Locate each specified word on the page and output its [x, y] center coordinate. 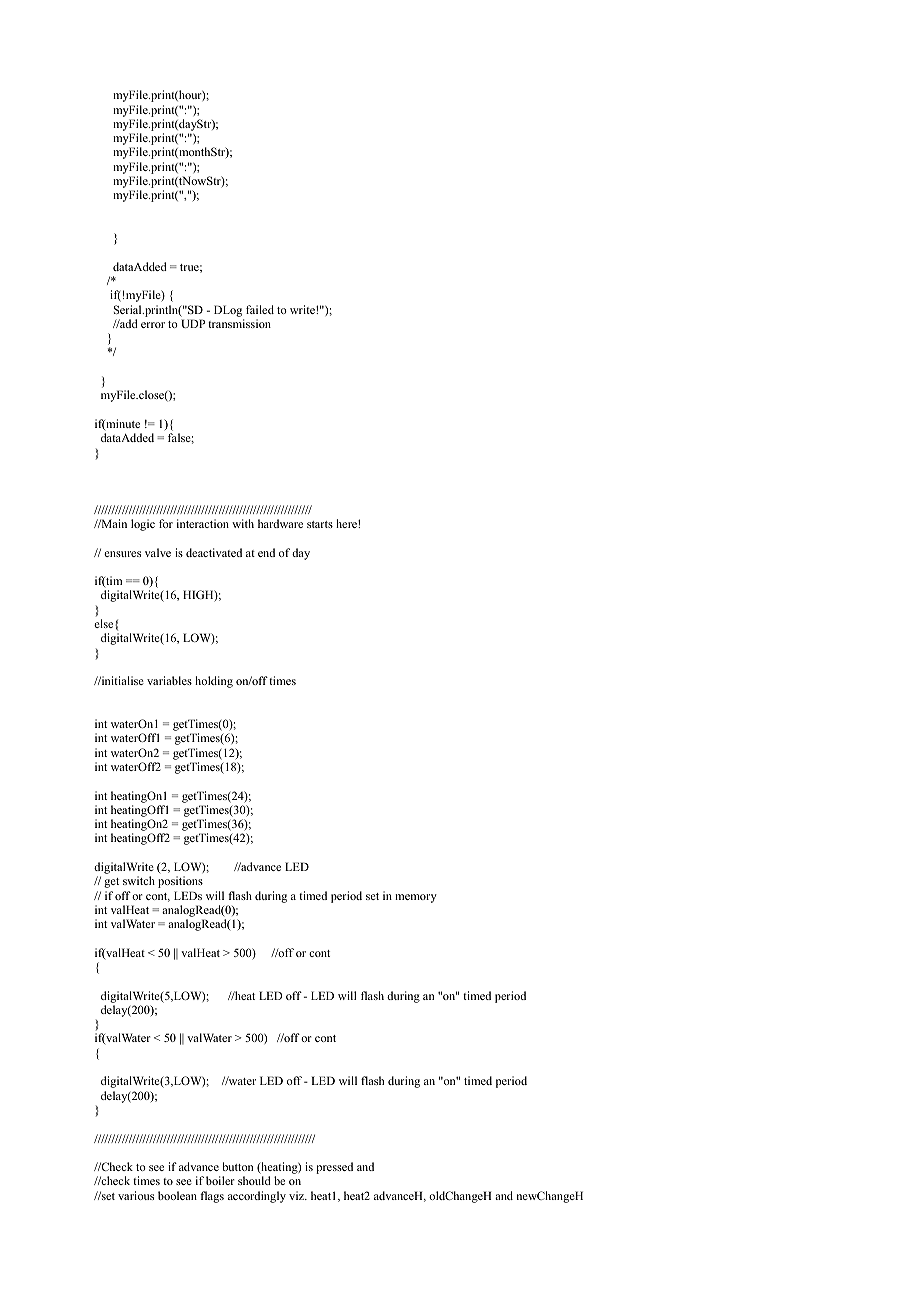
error [153, 325]
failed [260, 309]
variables [169, 680]
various [136, 1195]
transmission [239, 323]
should [254, 1180]
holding [214, 682]
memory [416, 898]
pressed [334, 1168]
